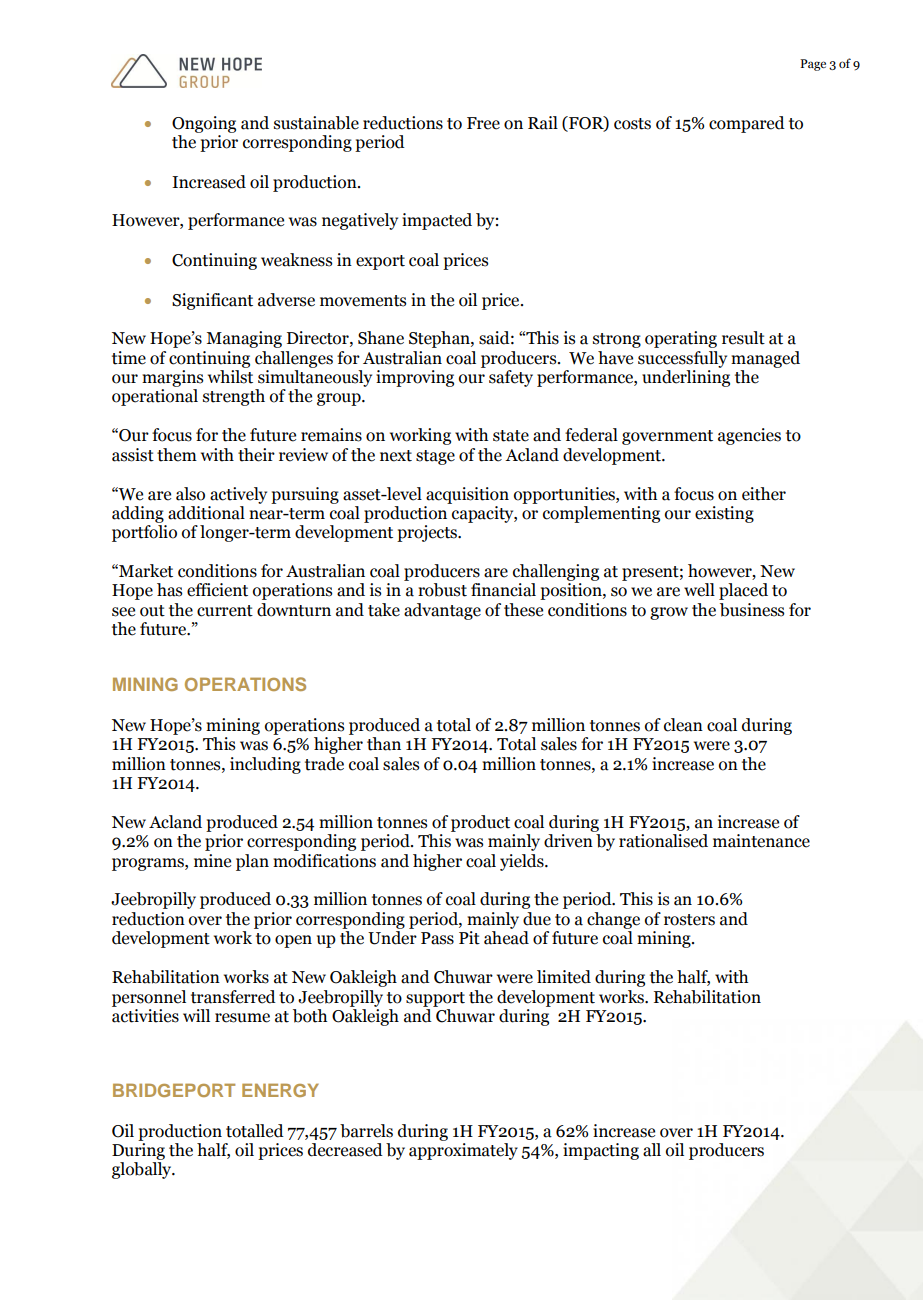  Describe the element at coordinates (463, 1151) in the image. I see `approximately` at that location.
